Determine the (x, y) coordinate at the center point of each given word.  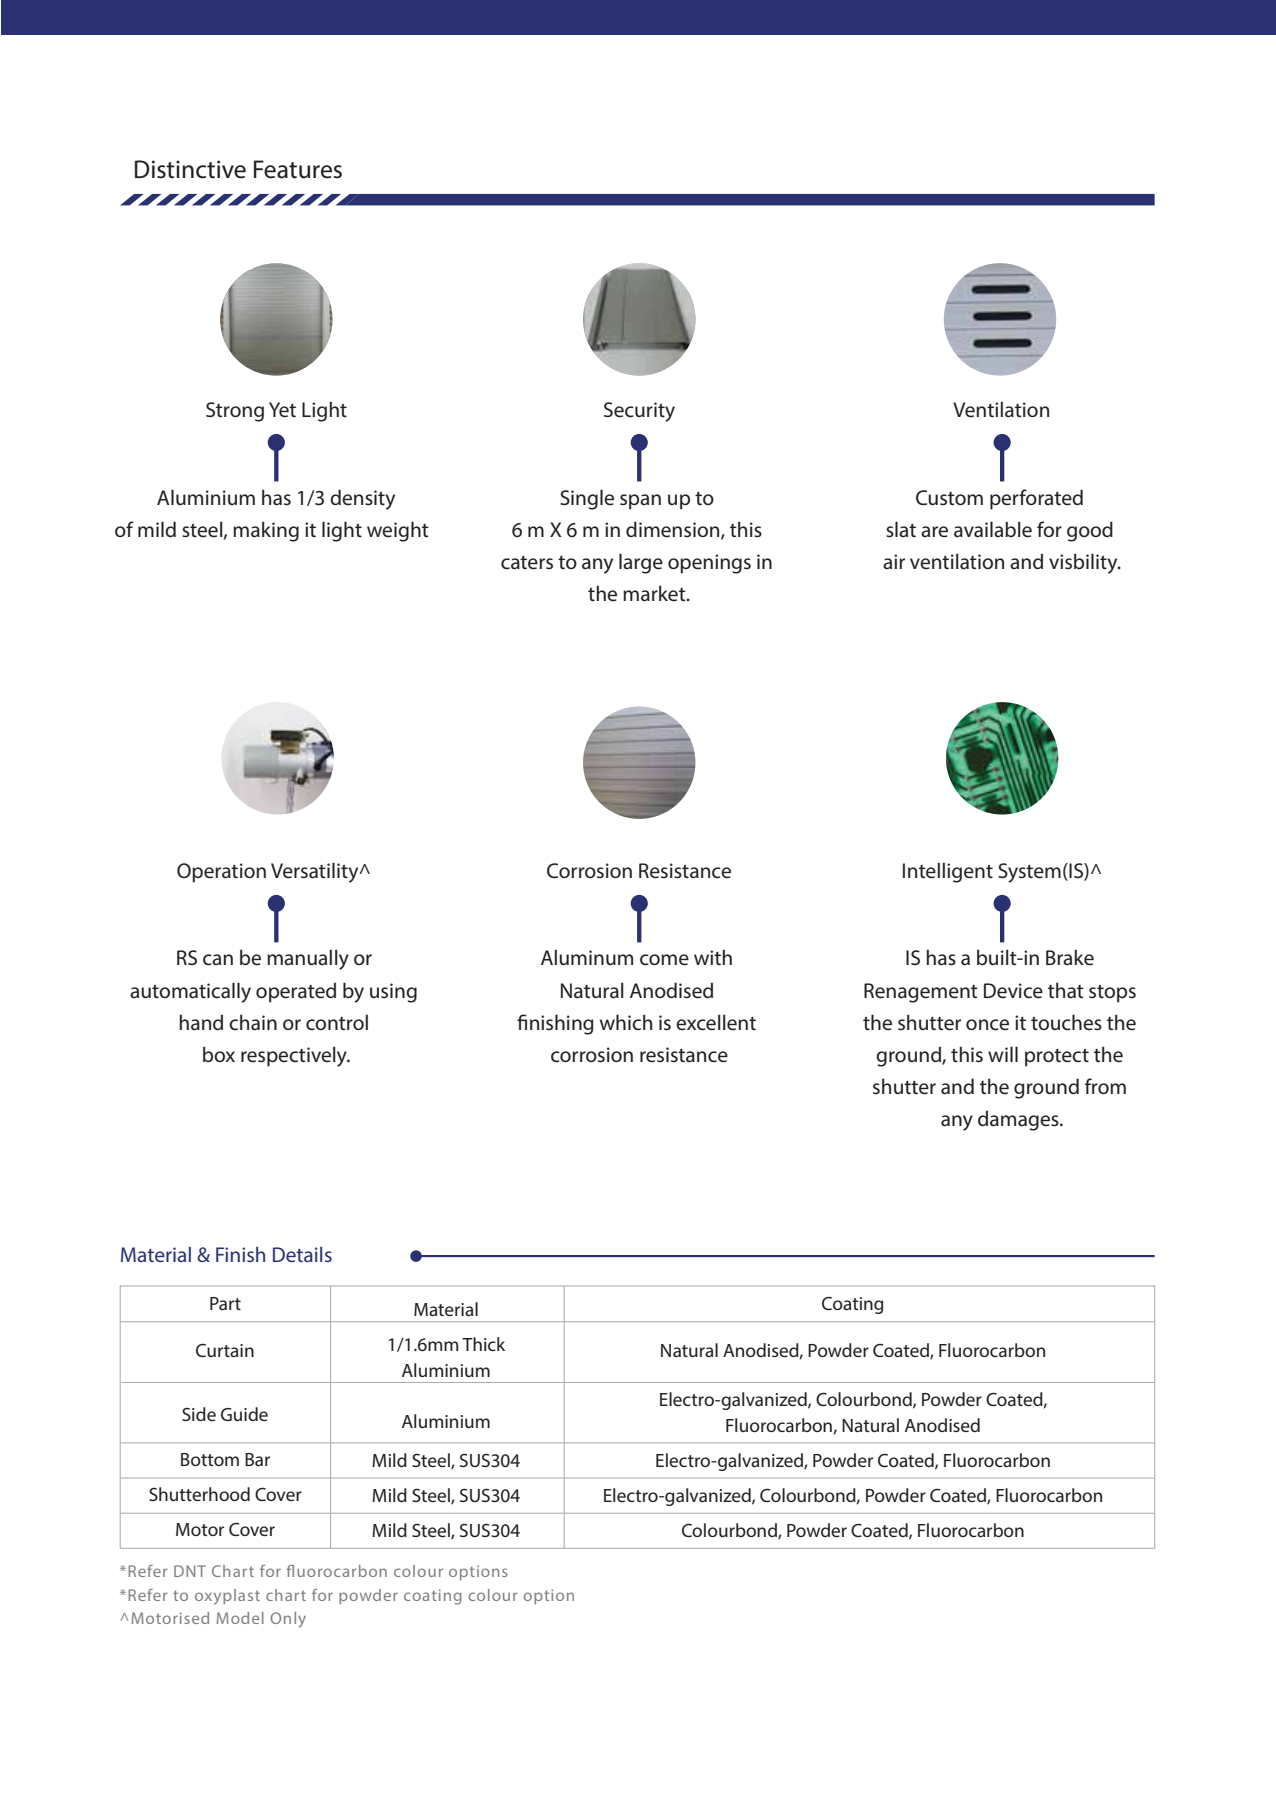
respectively (295, 1056)
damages (1019, 1120)
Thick (483, 1344)
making (266, 531)
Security (639, 412)
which (626, 1022)
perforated (1036, 499)
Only (288, 1620)
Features (298, 169)
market (655, 593)
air (894, 561)
